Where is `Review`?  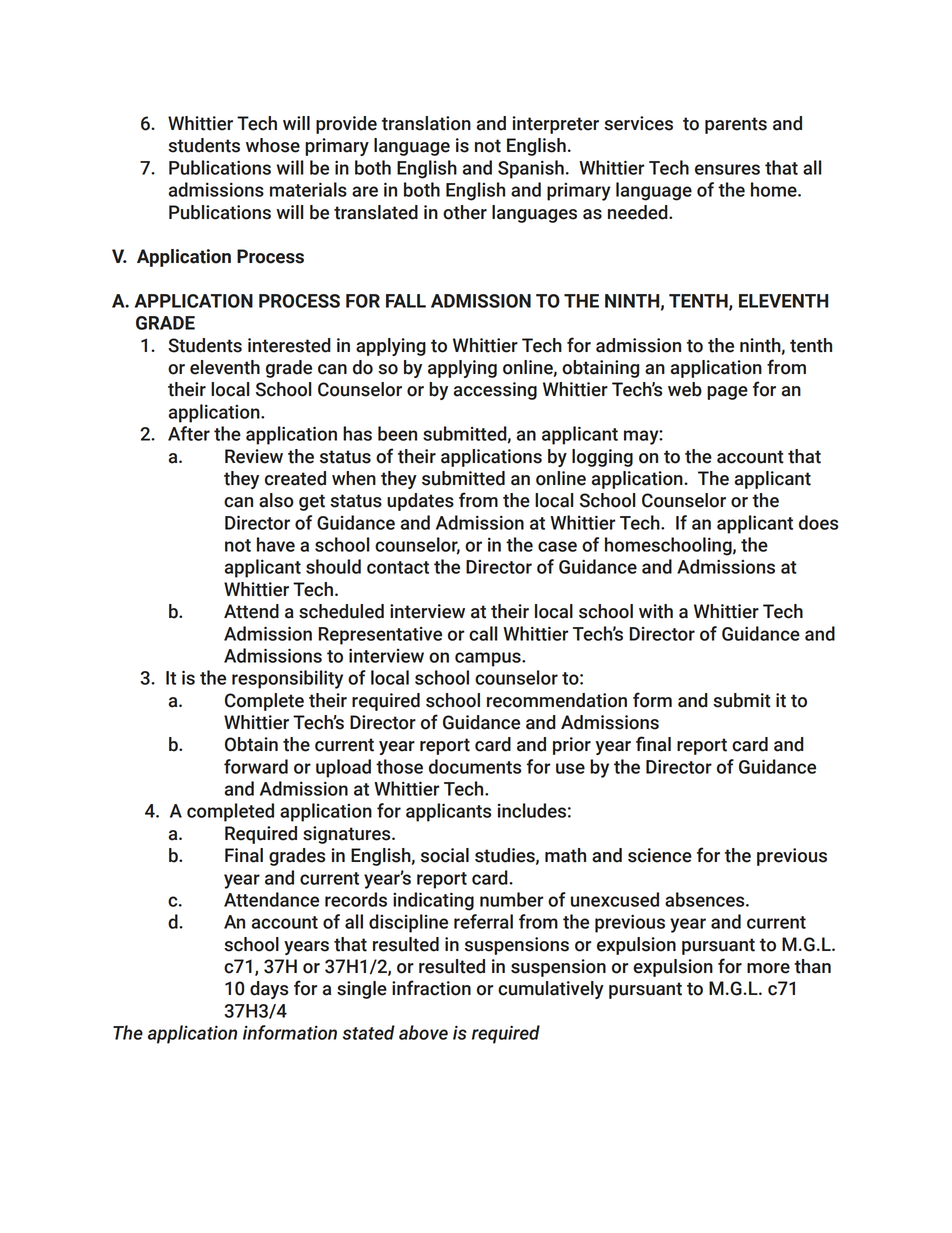 Review is located at coordinates (254, 456).
